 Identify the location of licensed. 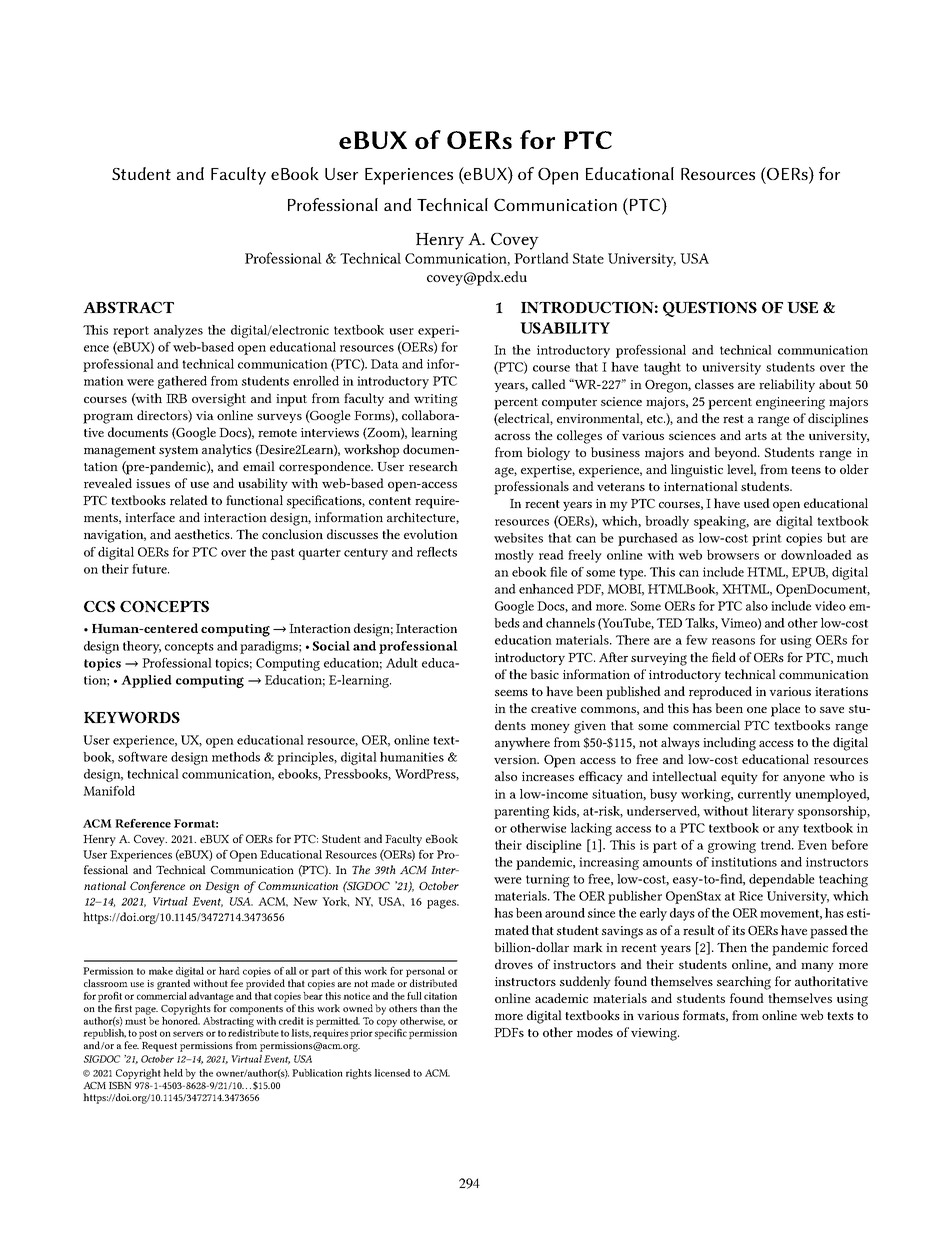
(392, 1073).
